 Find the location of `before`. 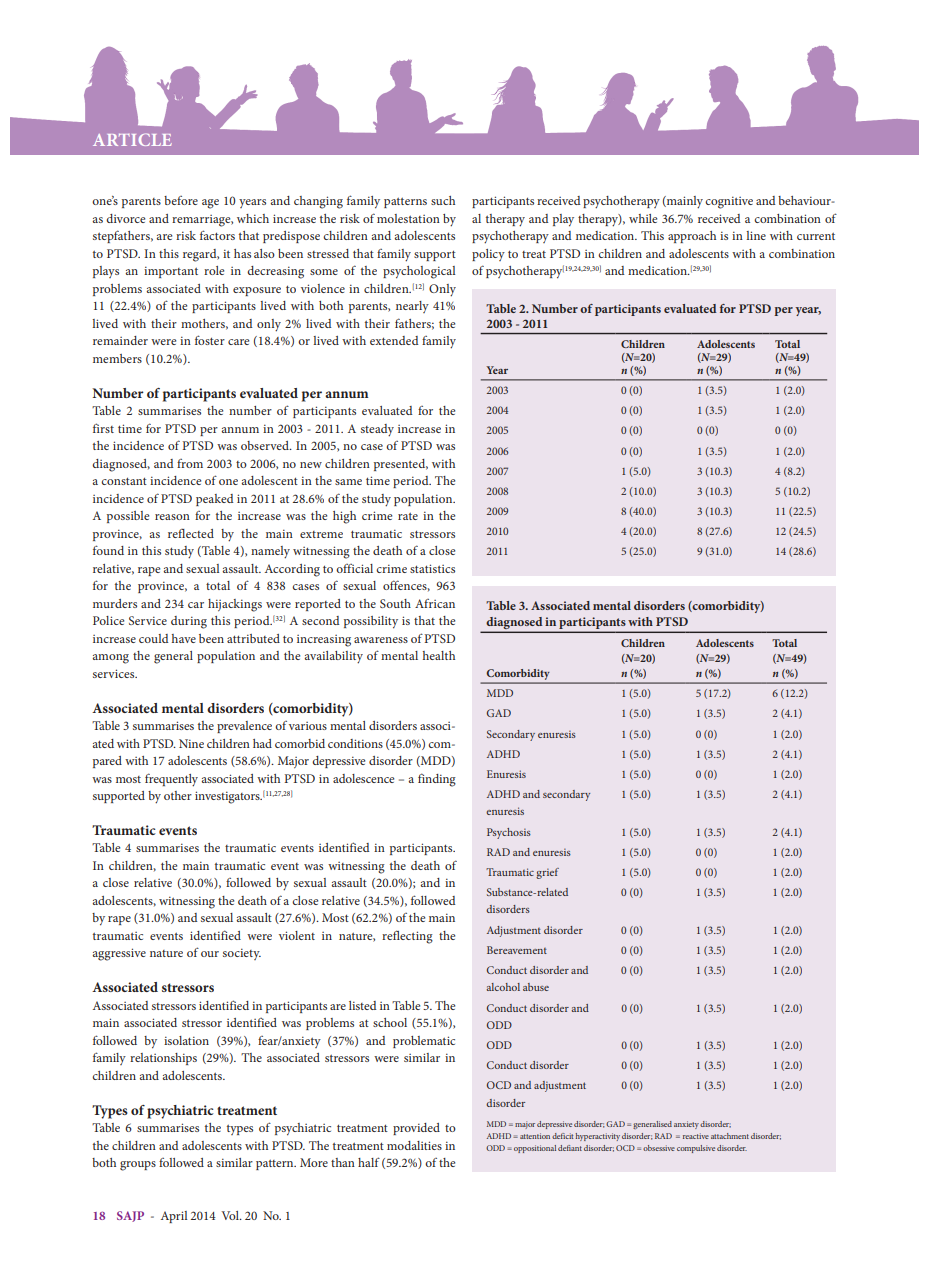

before is located at coordinates (181, 200).
